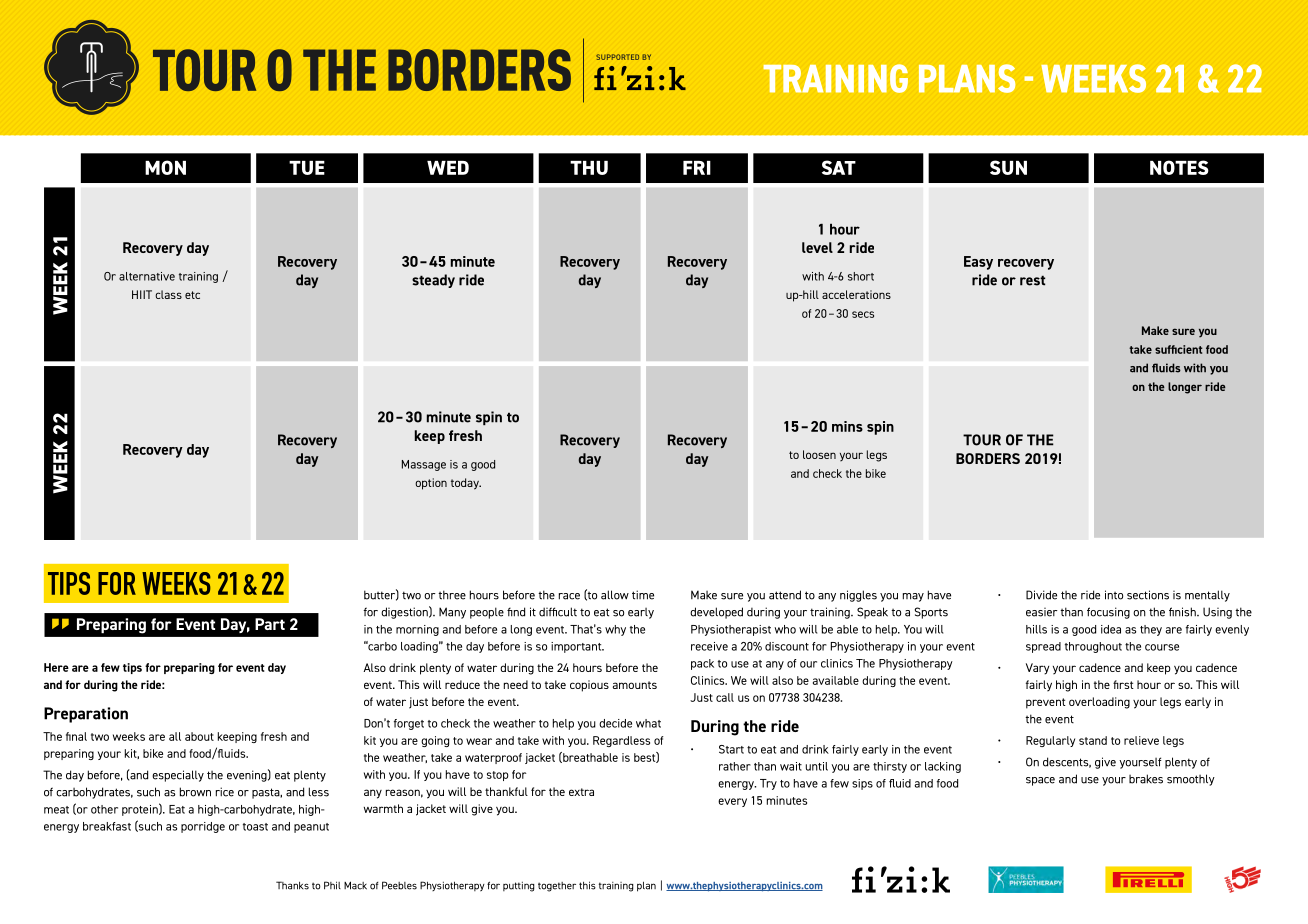  Describe the element at coordinates (195, 792) in the image. I see `brown` at that location.
